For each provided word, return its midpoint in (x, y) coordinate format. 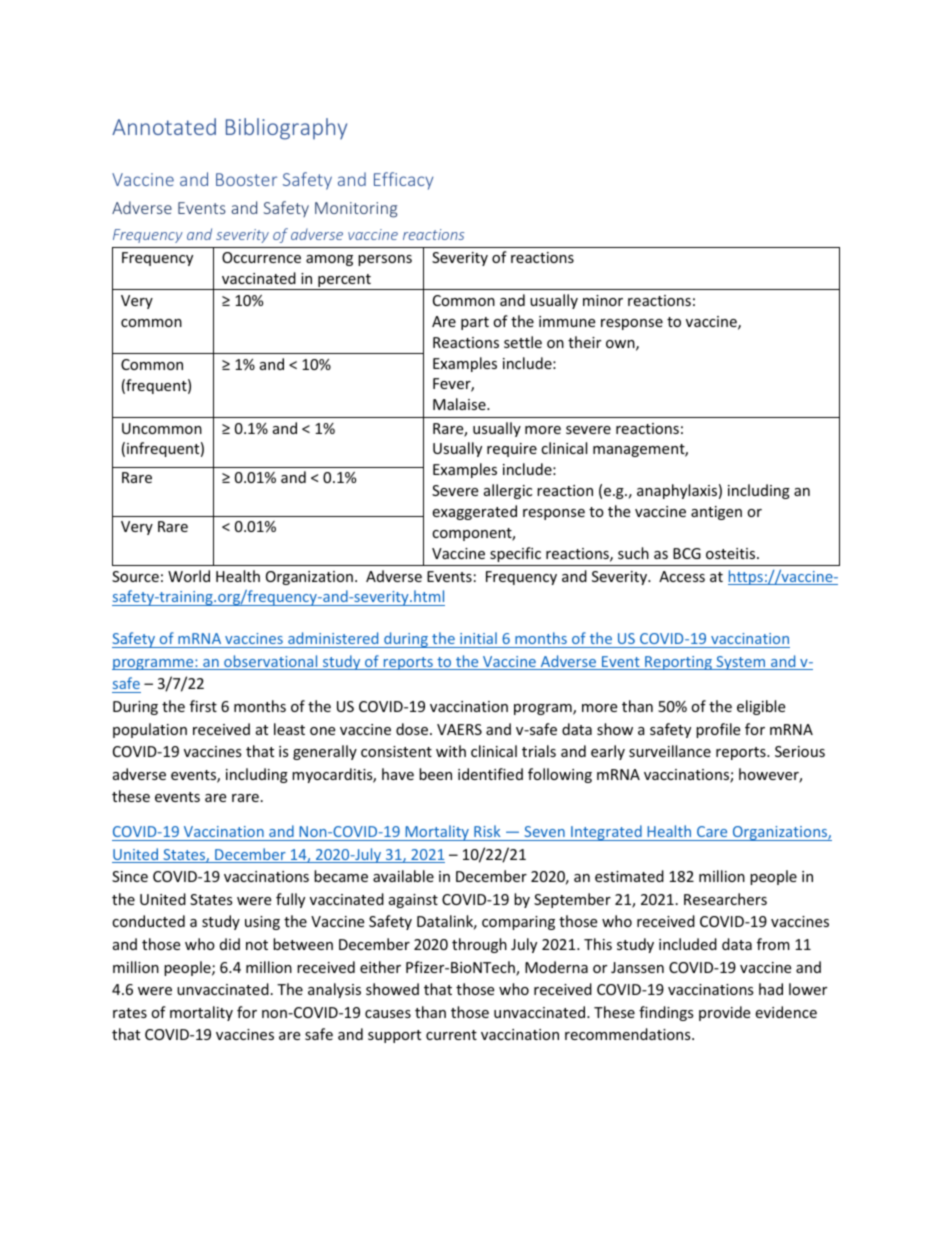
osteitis (732, 553)
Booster (246, 179)
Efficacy (403, 181)
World (189, 576)
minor (603, 300)
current (451, 1035)
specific (515, 554)
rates (130, 1013)
